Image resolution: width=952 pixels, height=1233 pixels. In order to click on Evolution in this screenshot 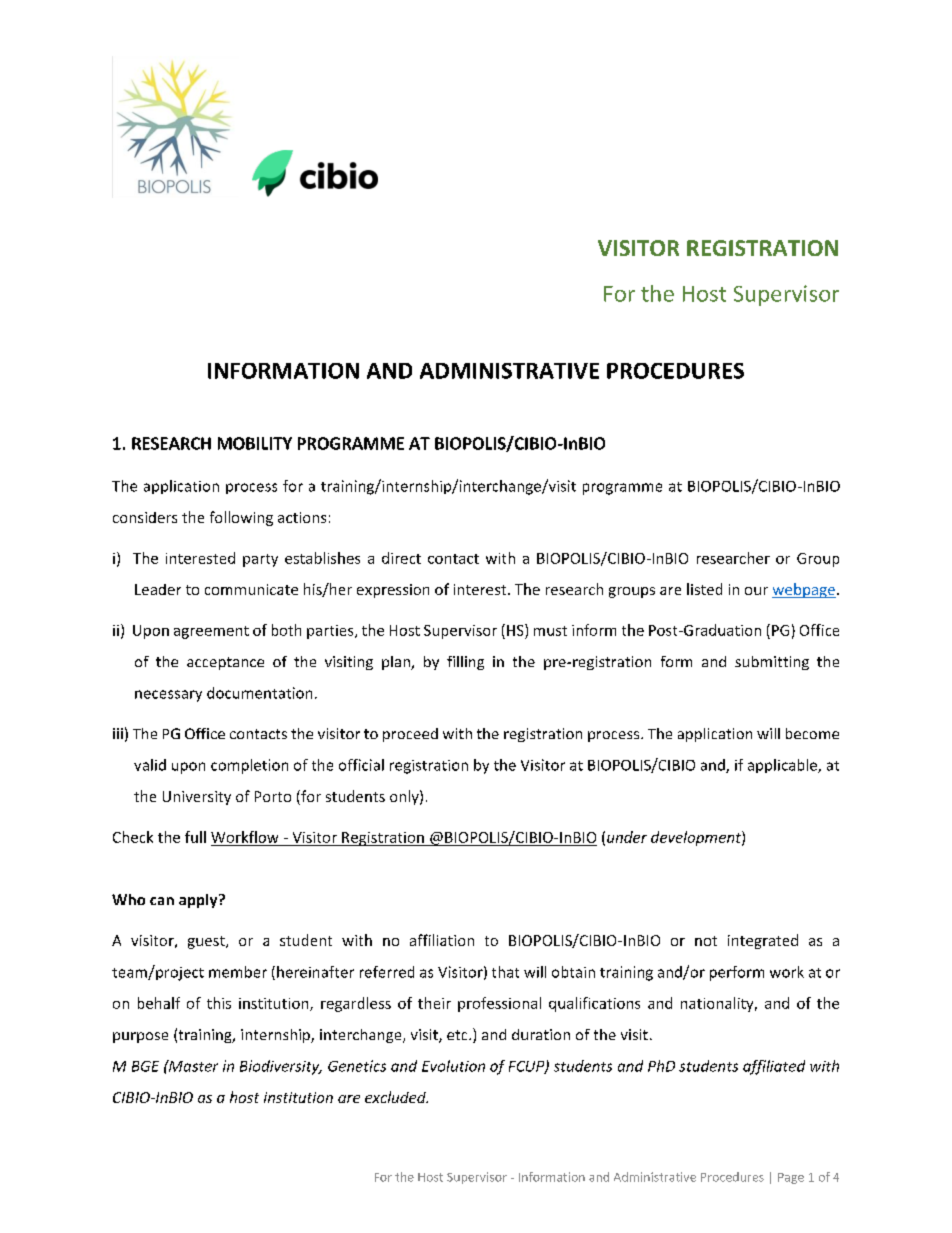, I will do `click(453, 1066)`.
